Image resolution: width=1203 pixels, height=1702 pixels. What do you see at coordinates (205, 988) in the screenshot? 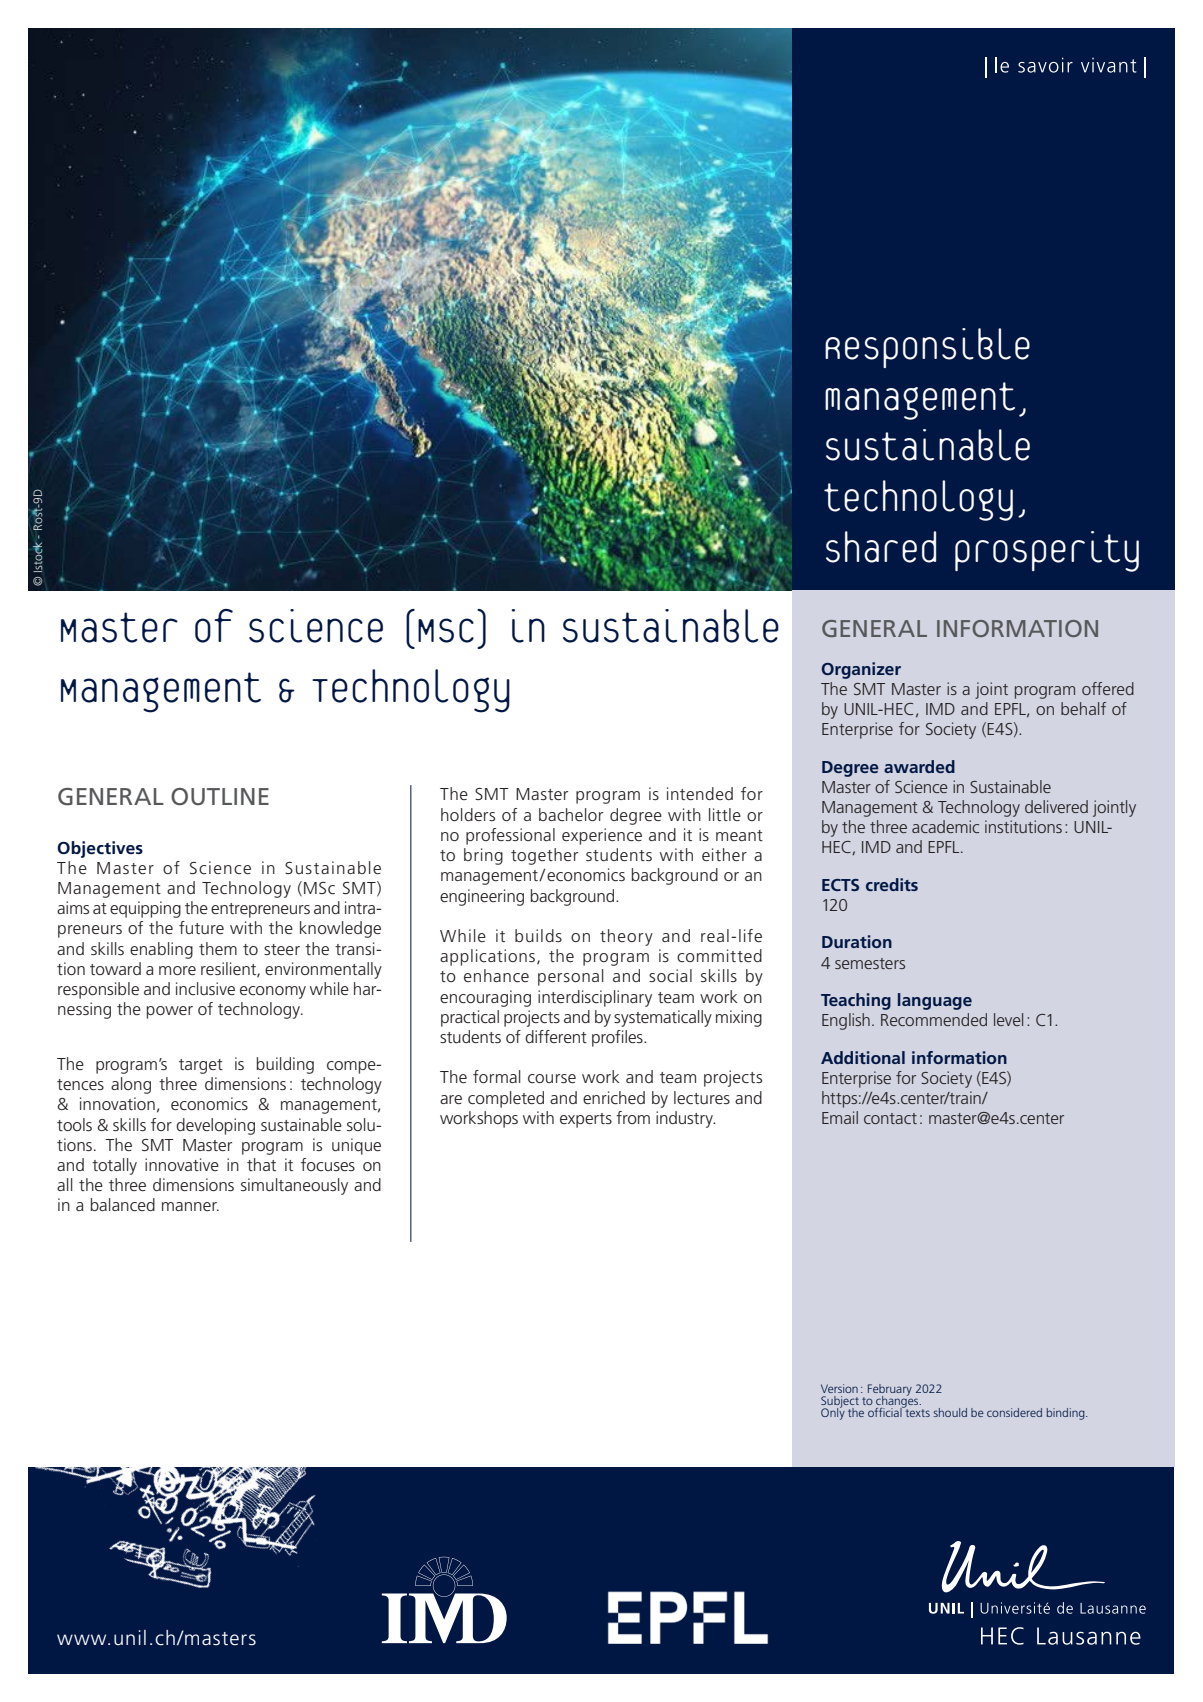
I see `inclusive` at bounding box center [205, 988].
